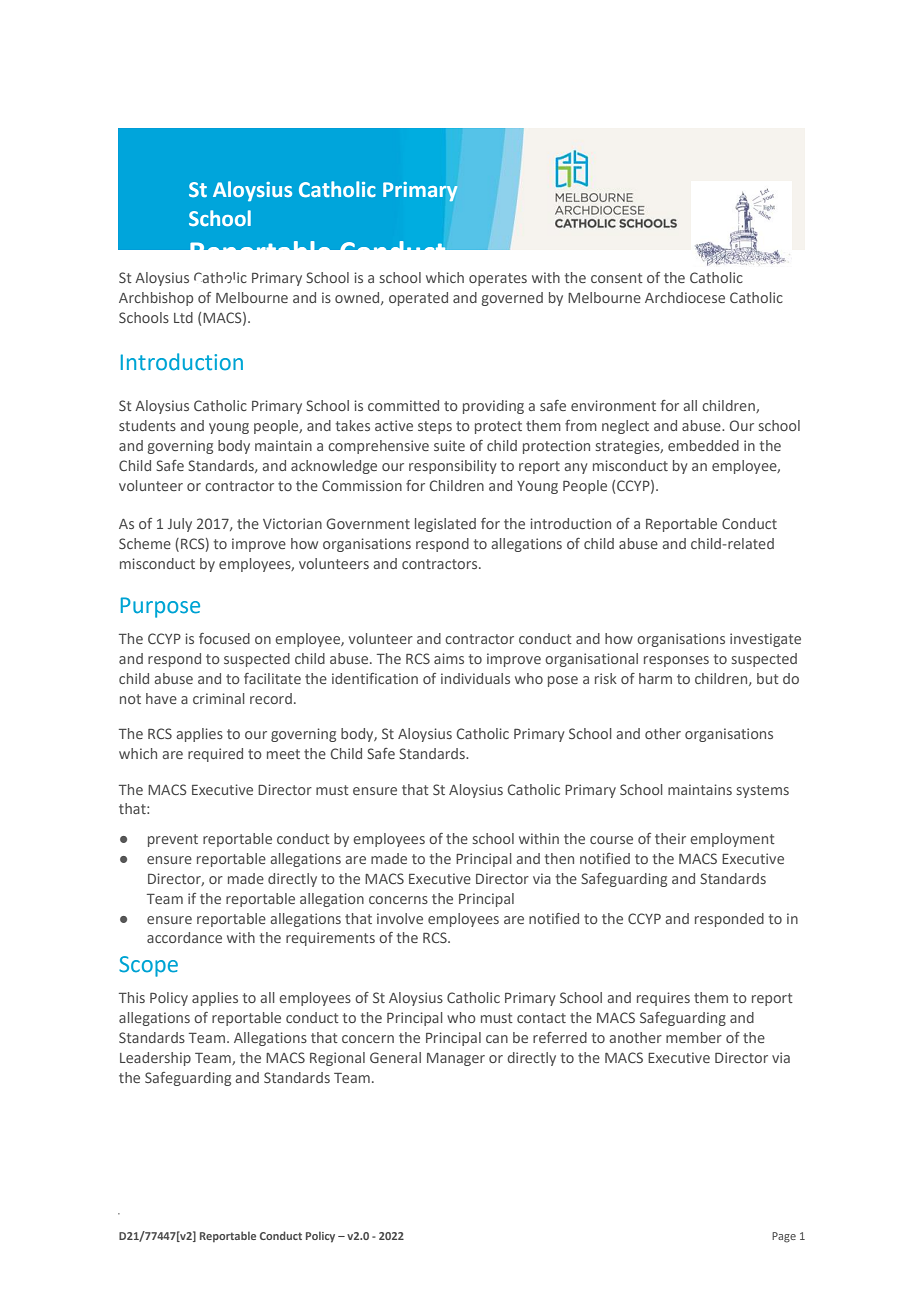  Describe the element at coordinates (449, 658) in the image. I see `aims` at that location.
